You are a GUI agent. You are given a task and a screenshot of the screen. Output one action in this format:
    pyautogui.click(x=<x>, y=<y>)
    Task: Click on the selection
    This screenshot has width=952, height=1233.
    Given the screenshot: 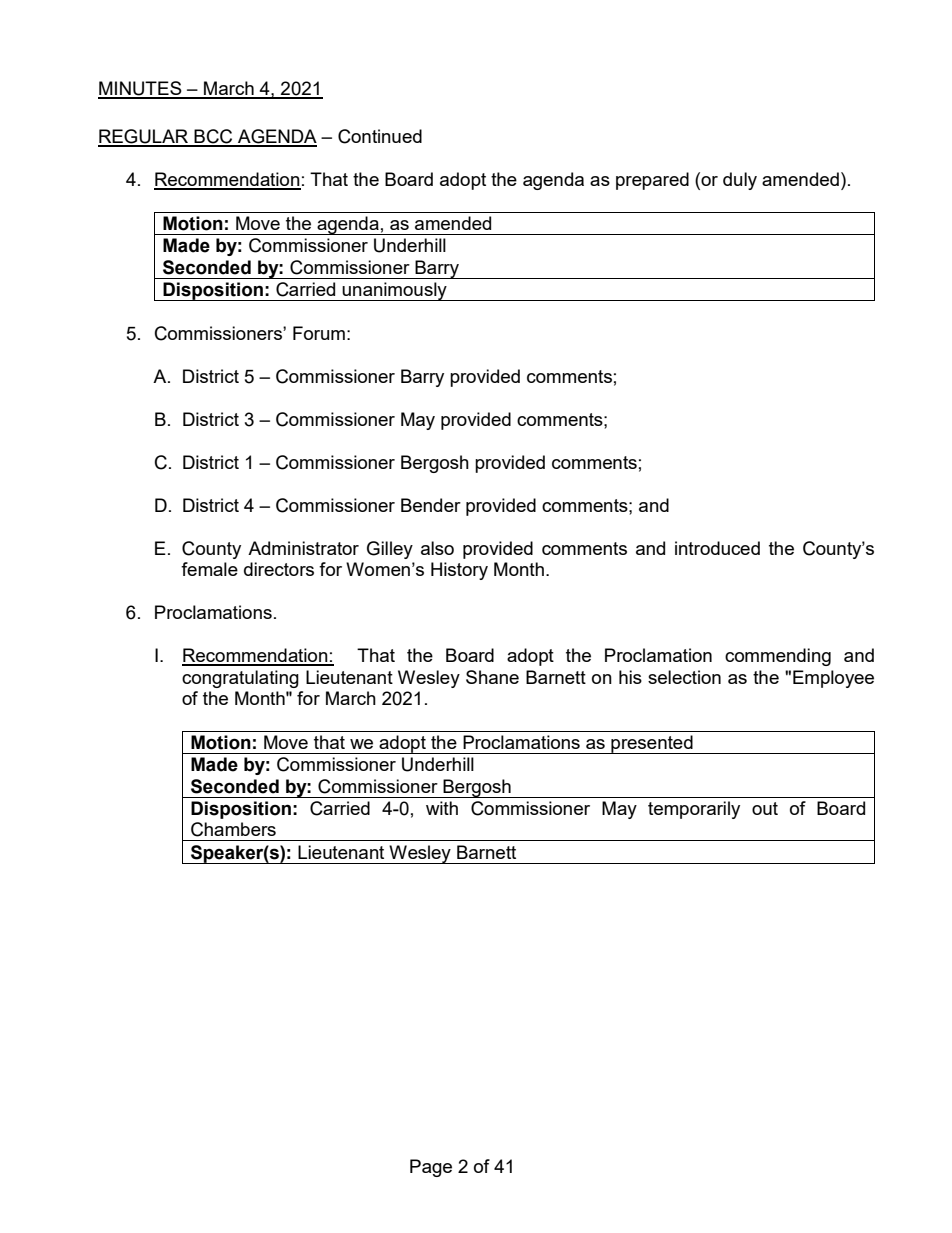 What is the action you would take?
    pyautogui.click(x=684, y=677)
